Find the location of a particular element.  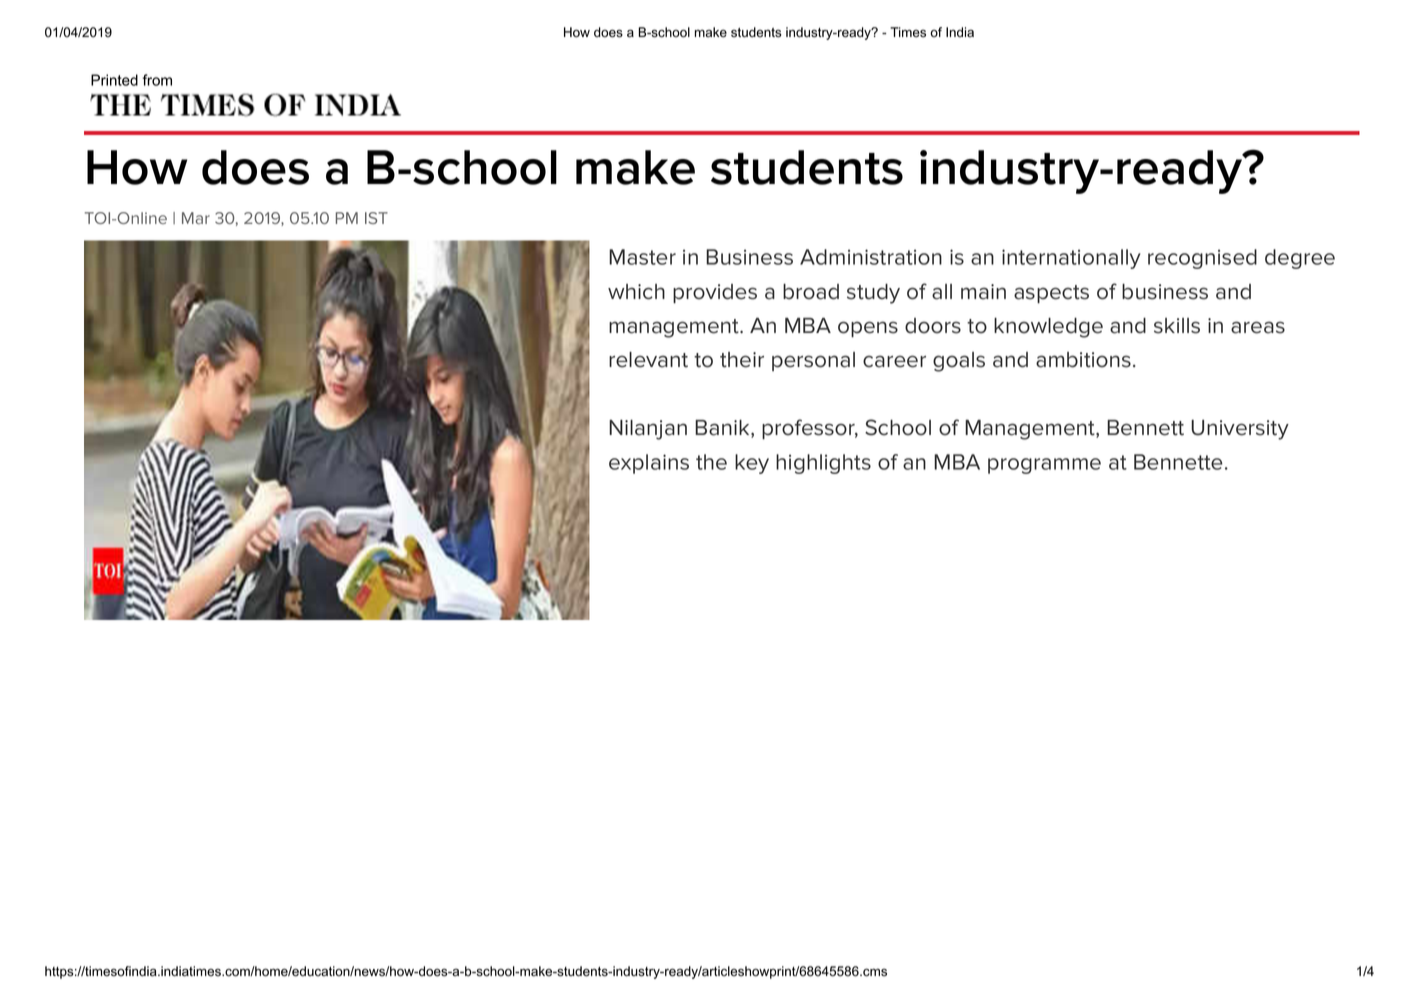

ambitions is located at coordinates (1083, 360).
